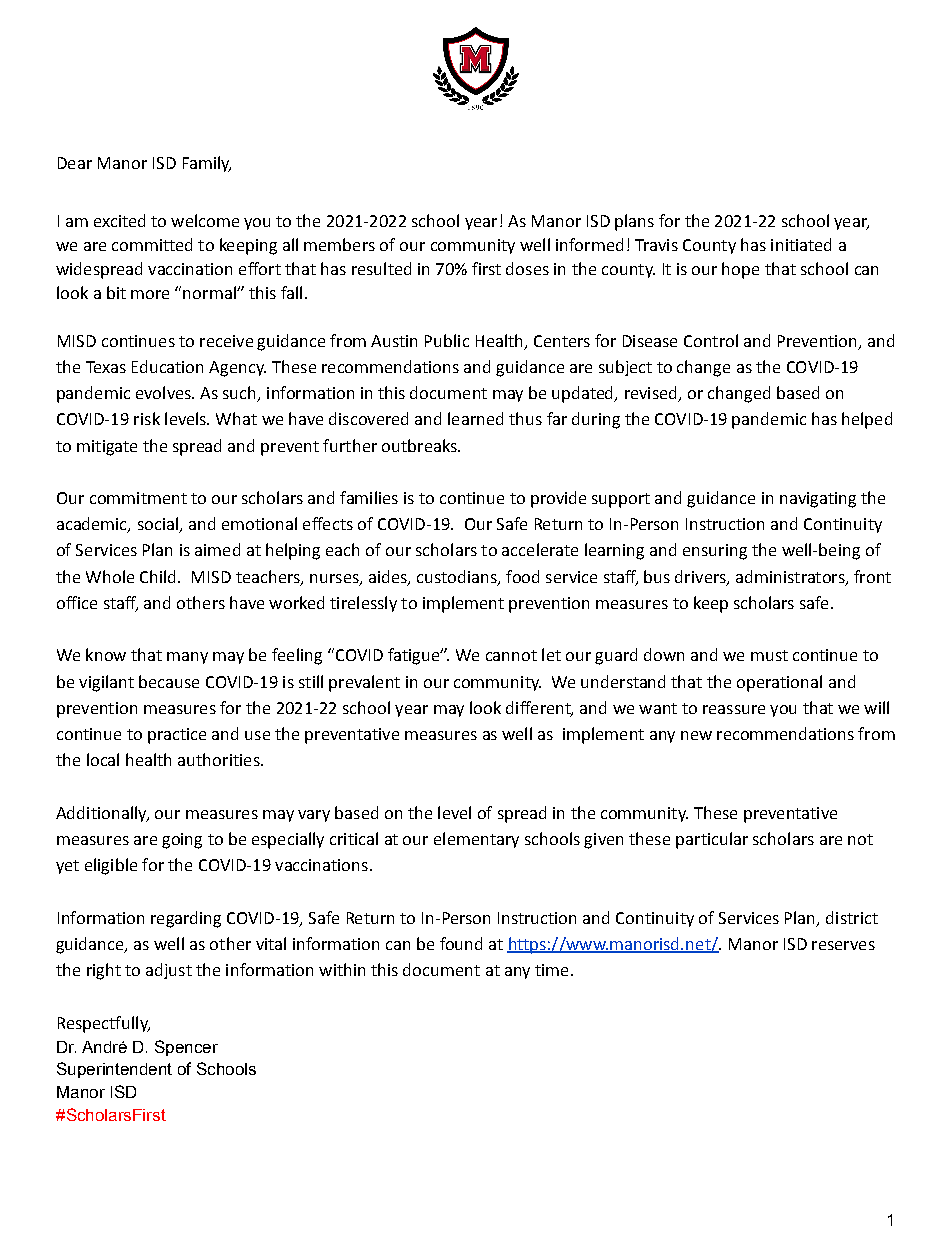 This page has height=1233, width=952. What do you see at coordinates (458, 577) in the page?
I see `custodians` at bounding box center [458, 577].
